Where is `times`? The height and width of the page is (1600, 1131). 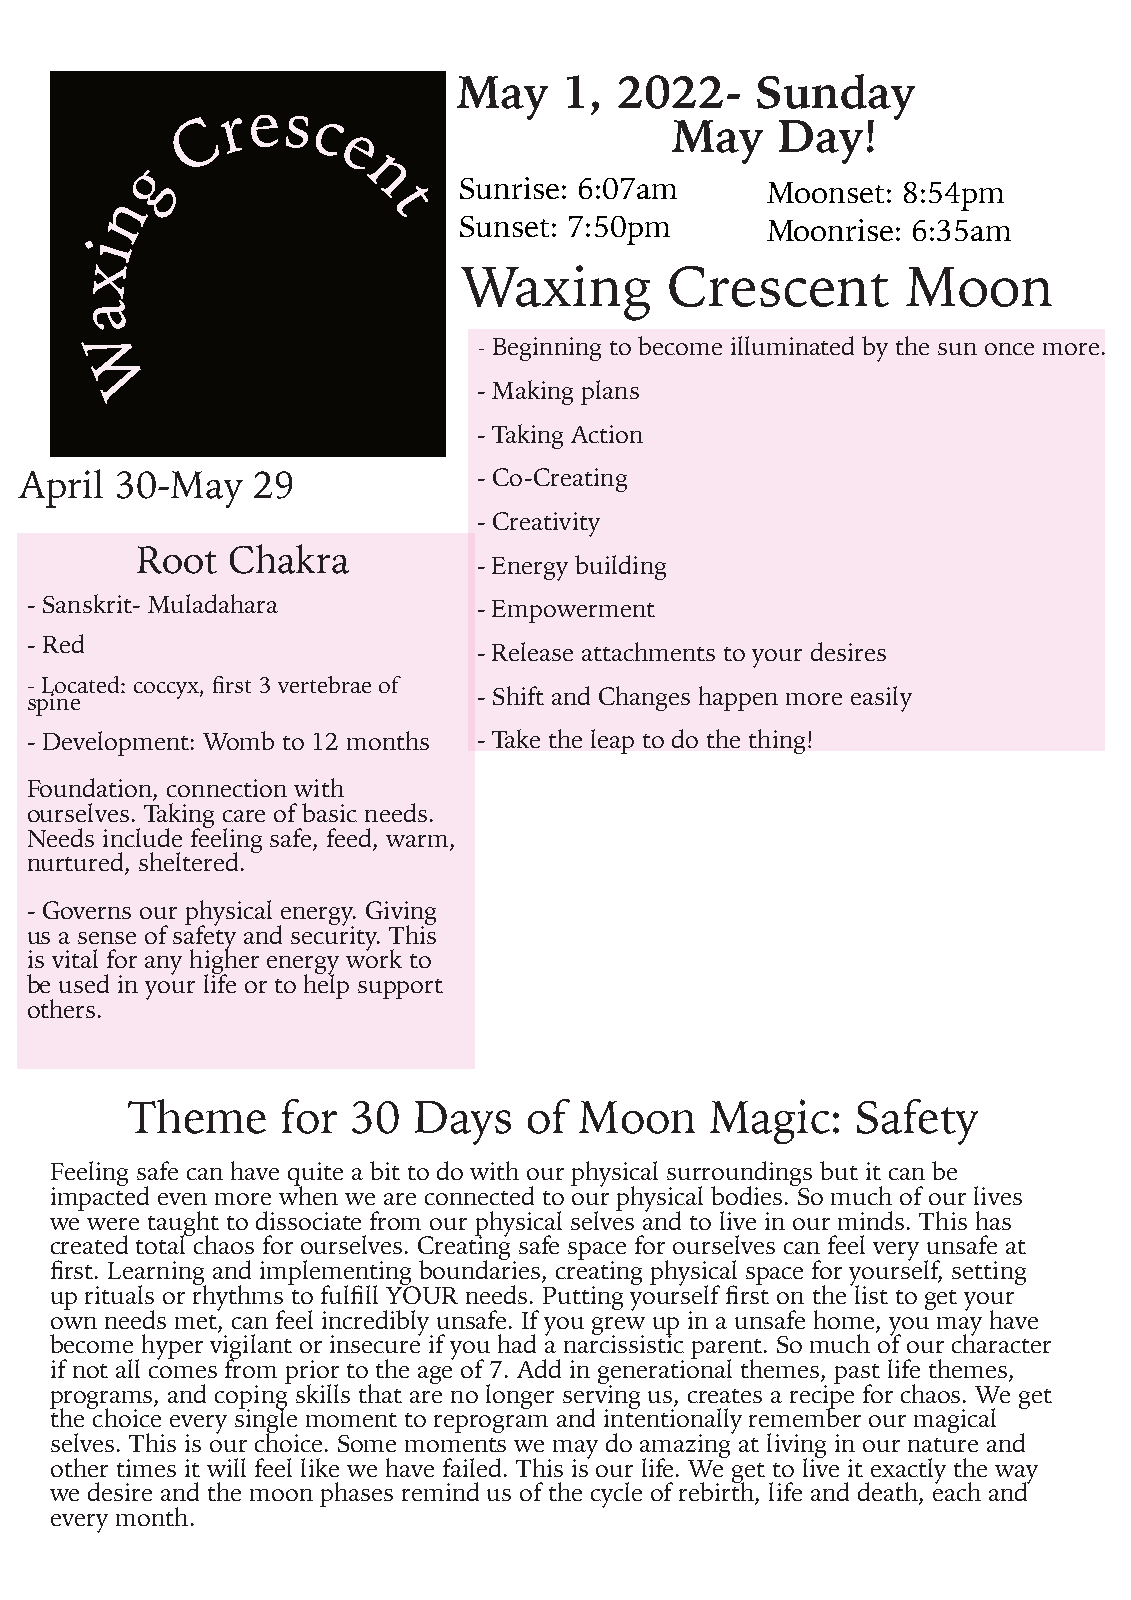 times is located at coordinates (146, 1468).
